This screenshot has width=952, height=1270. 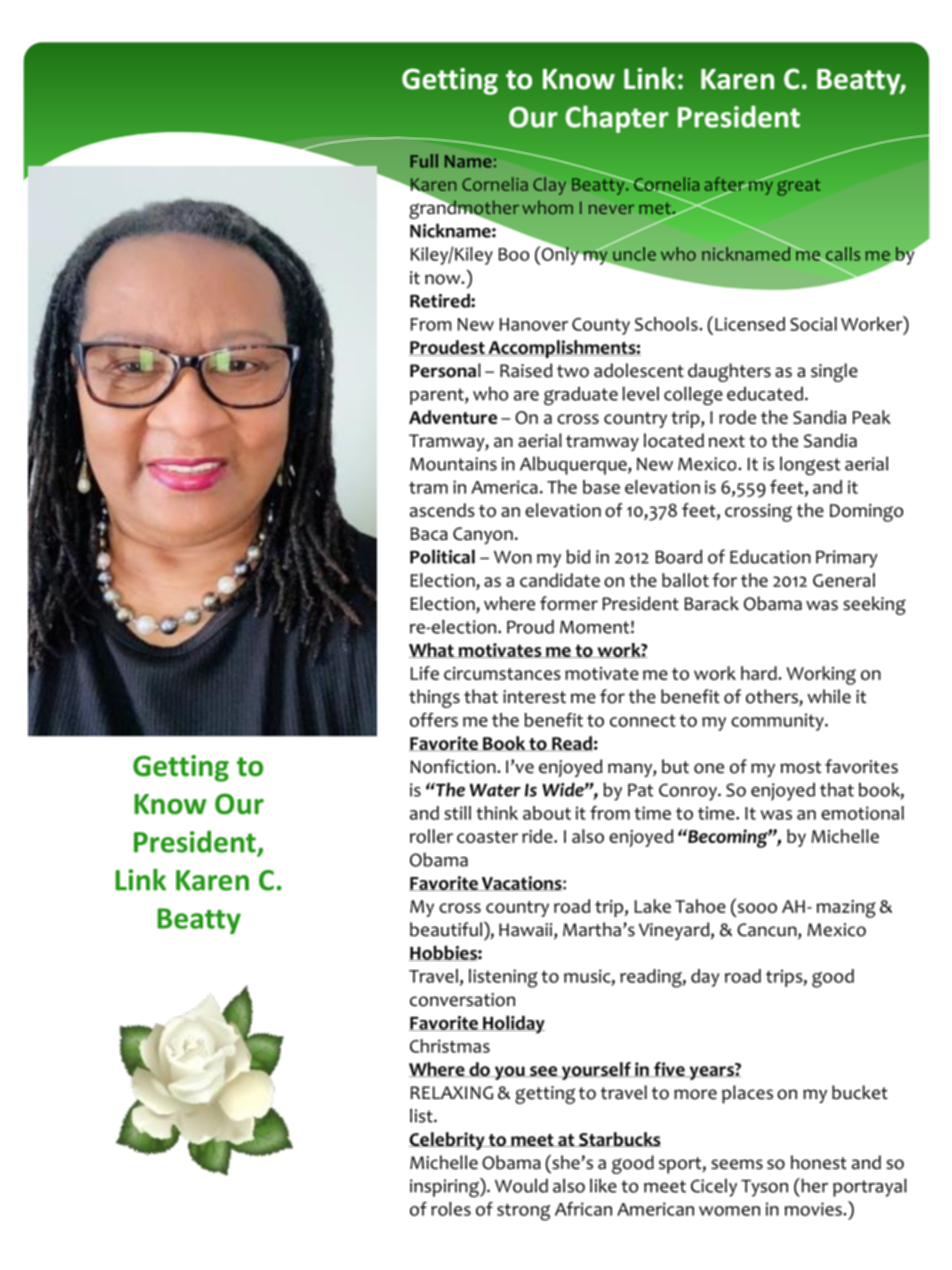 What do you see at coordinates (619, 1139) in the screenshot?
I see `Starbucks` at bounding box center [619, 1139].
